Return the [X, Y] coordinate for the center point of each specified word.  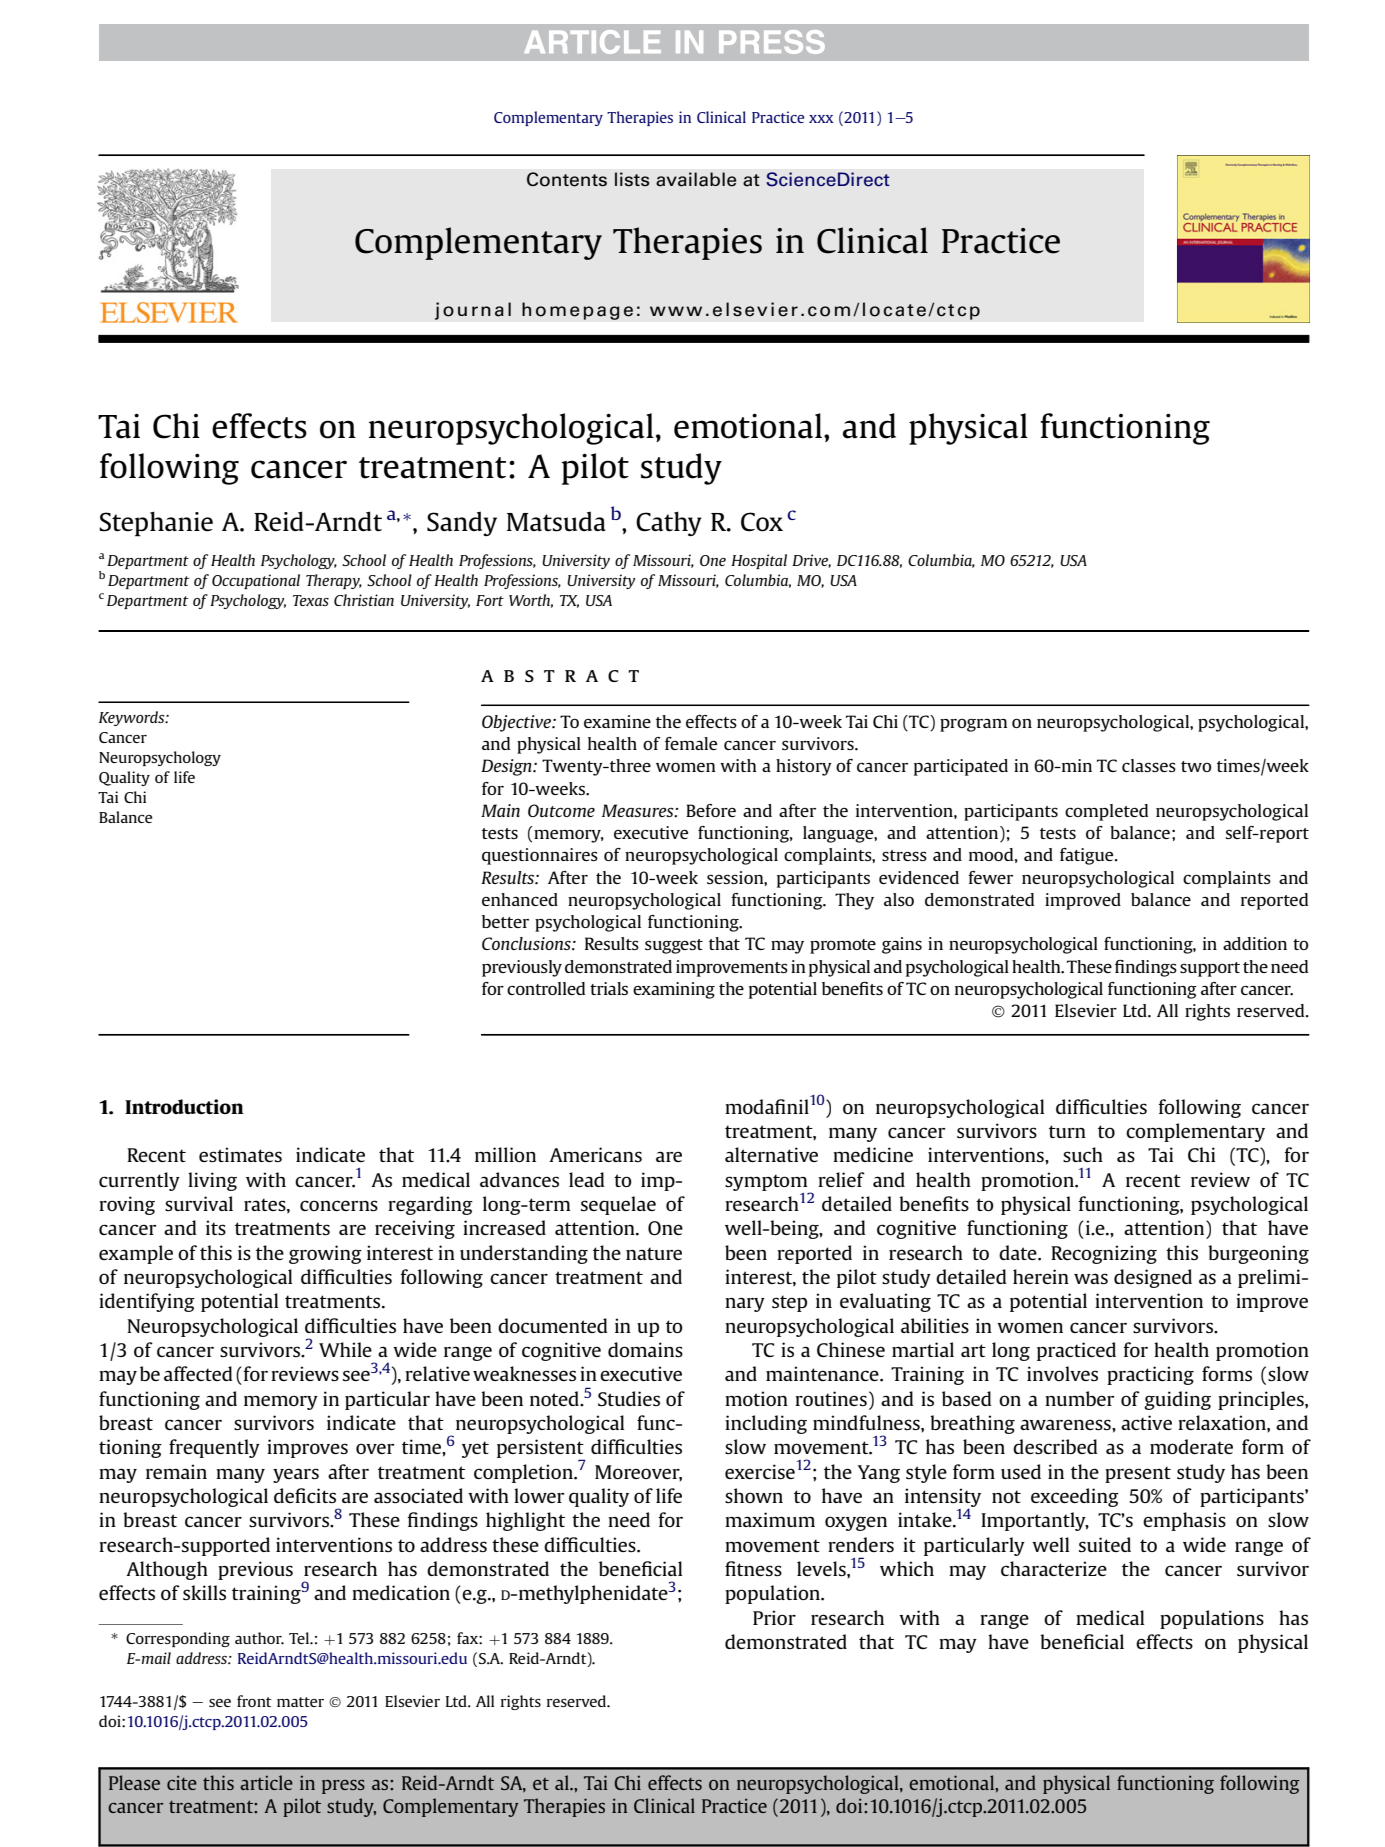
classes [1149, 765]
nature [654, 1253]
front [254, 1701]
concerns [339, 1205]
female [691, 743]
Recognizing [1104, 1254]
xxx [821, 119]
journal [473, 311]
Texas [311, 600]
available [696, 179]
